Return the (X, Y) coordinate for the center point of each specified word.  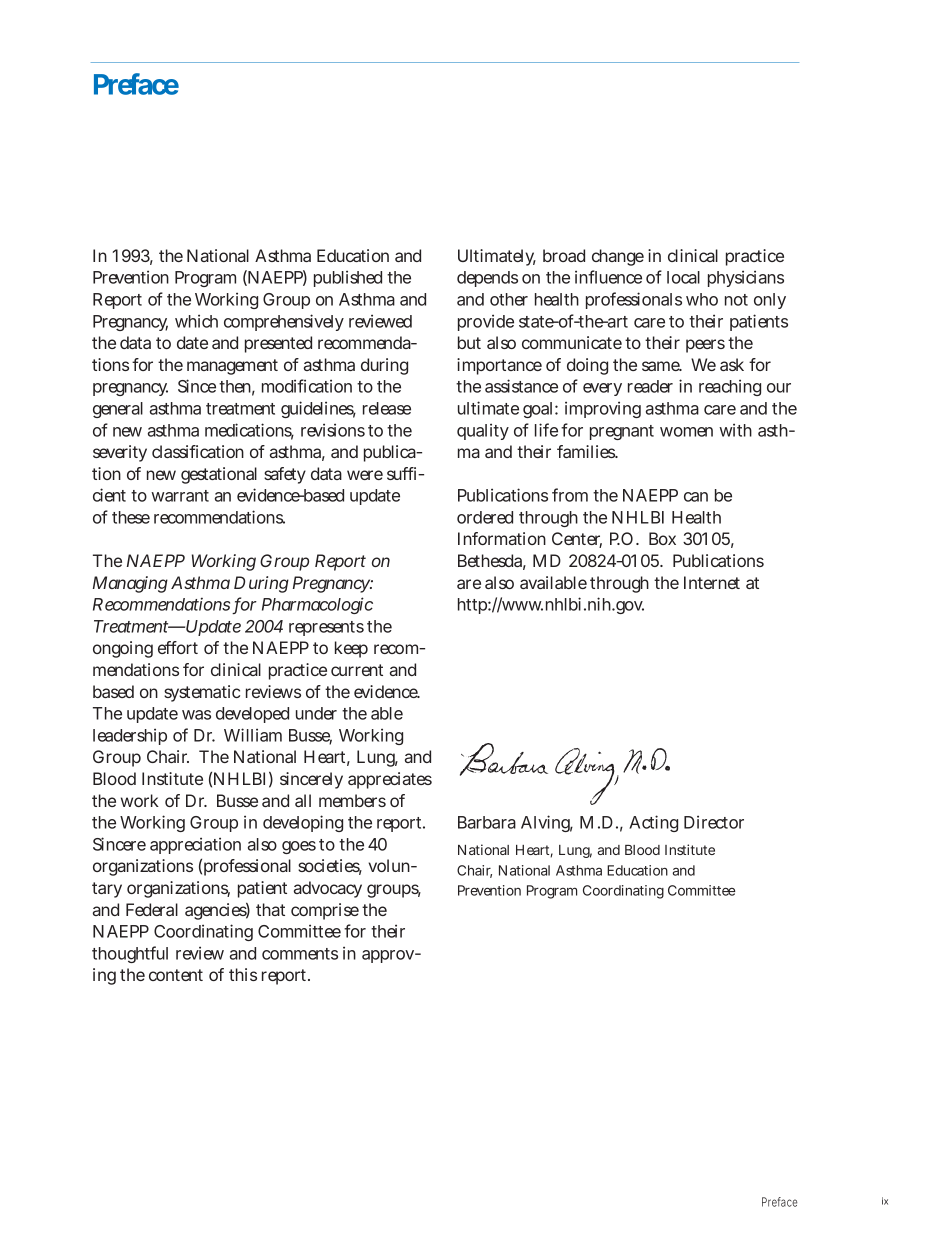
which (196, 321)
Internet (712, 582)
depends (487, 279)
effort (178, 647)
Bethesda (492, 562)
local (683, 277)
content (176, 975)
